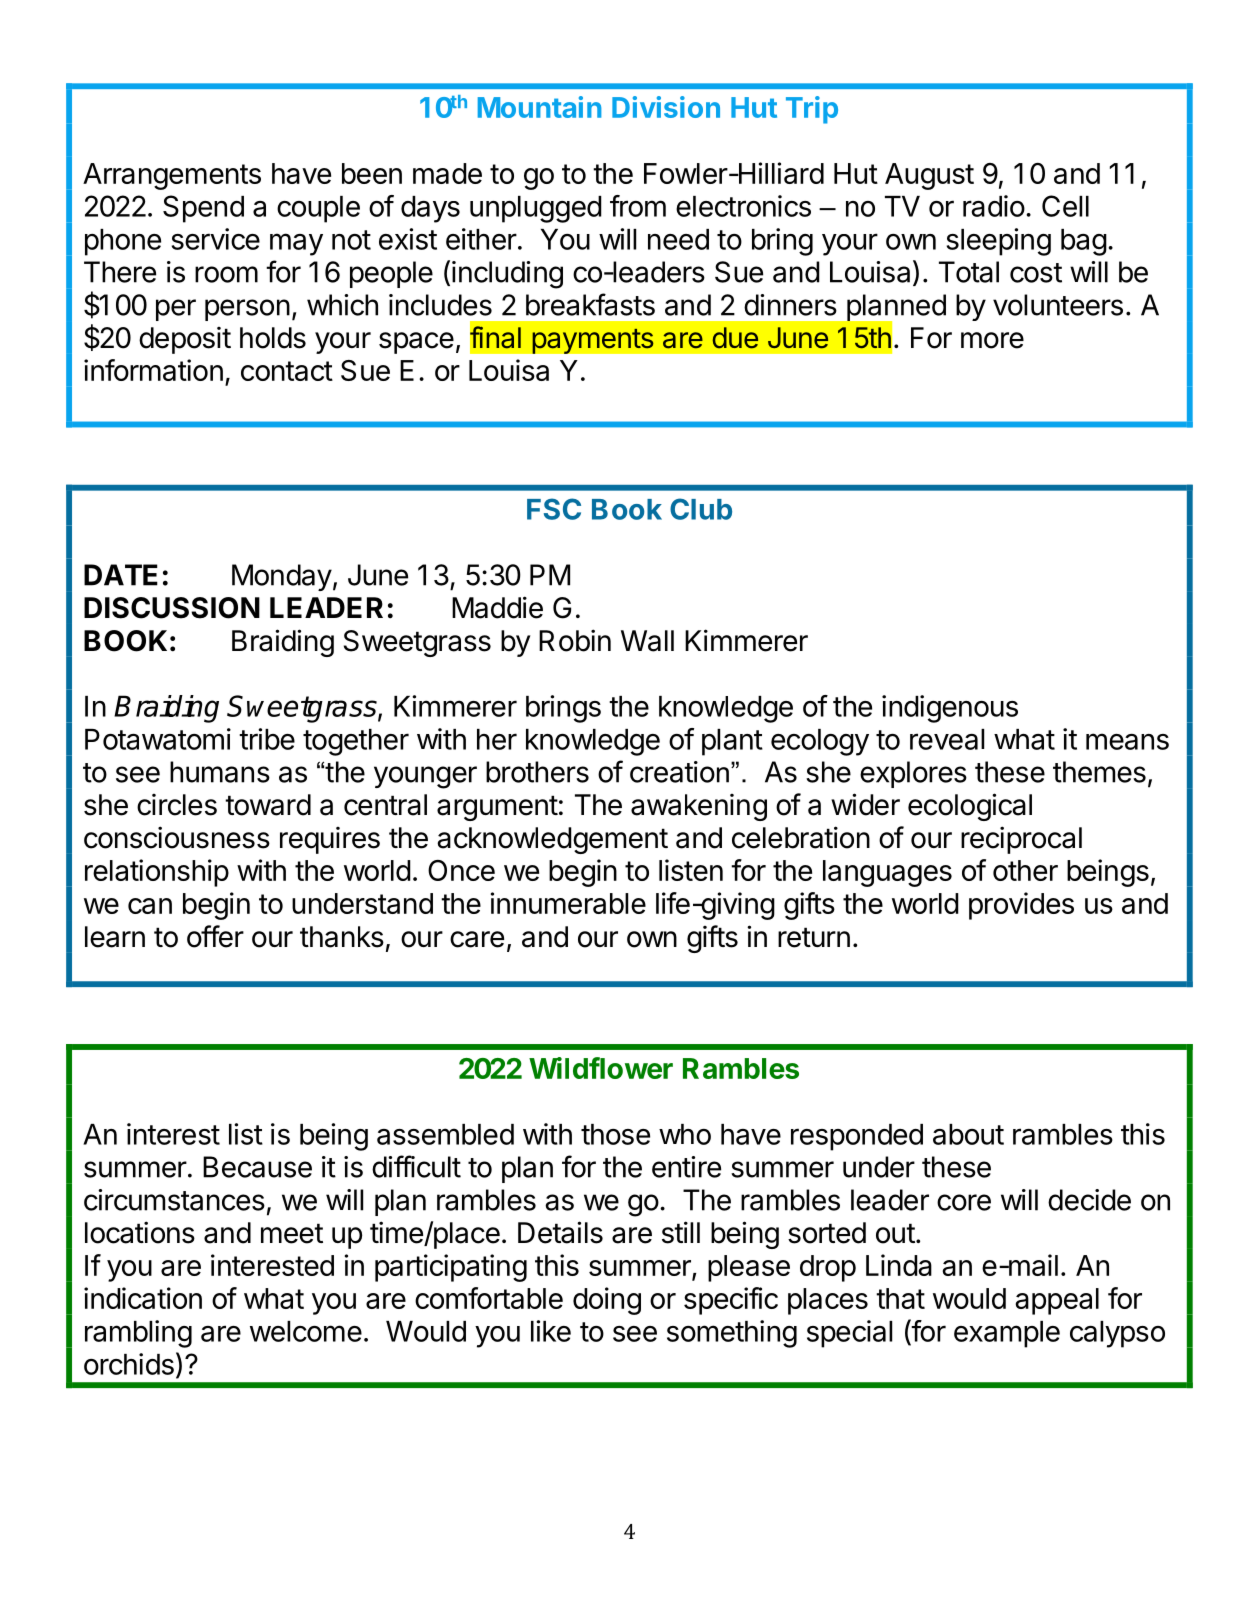 The image size is (1249, 1617). What do you see at coordinates (679, 772) in the image?
I see `creation` at bounding box center [679, 772].
